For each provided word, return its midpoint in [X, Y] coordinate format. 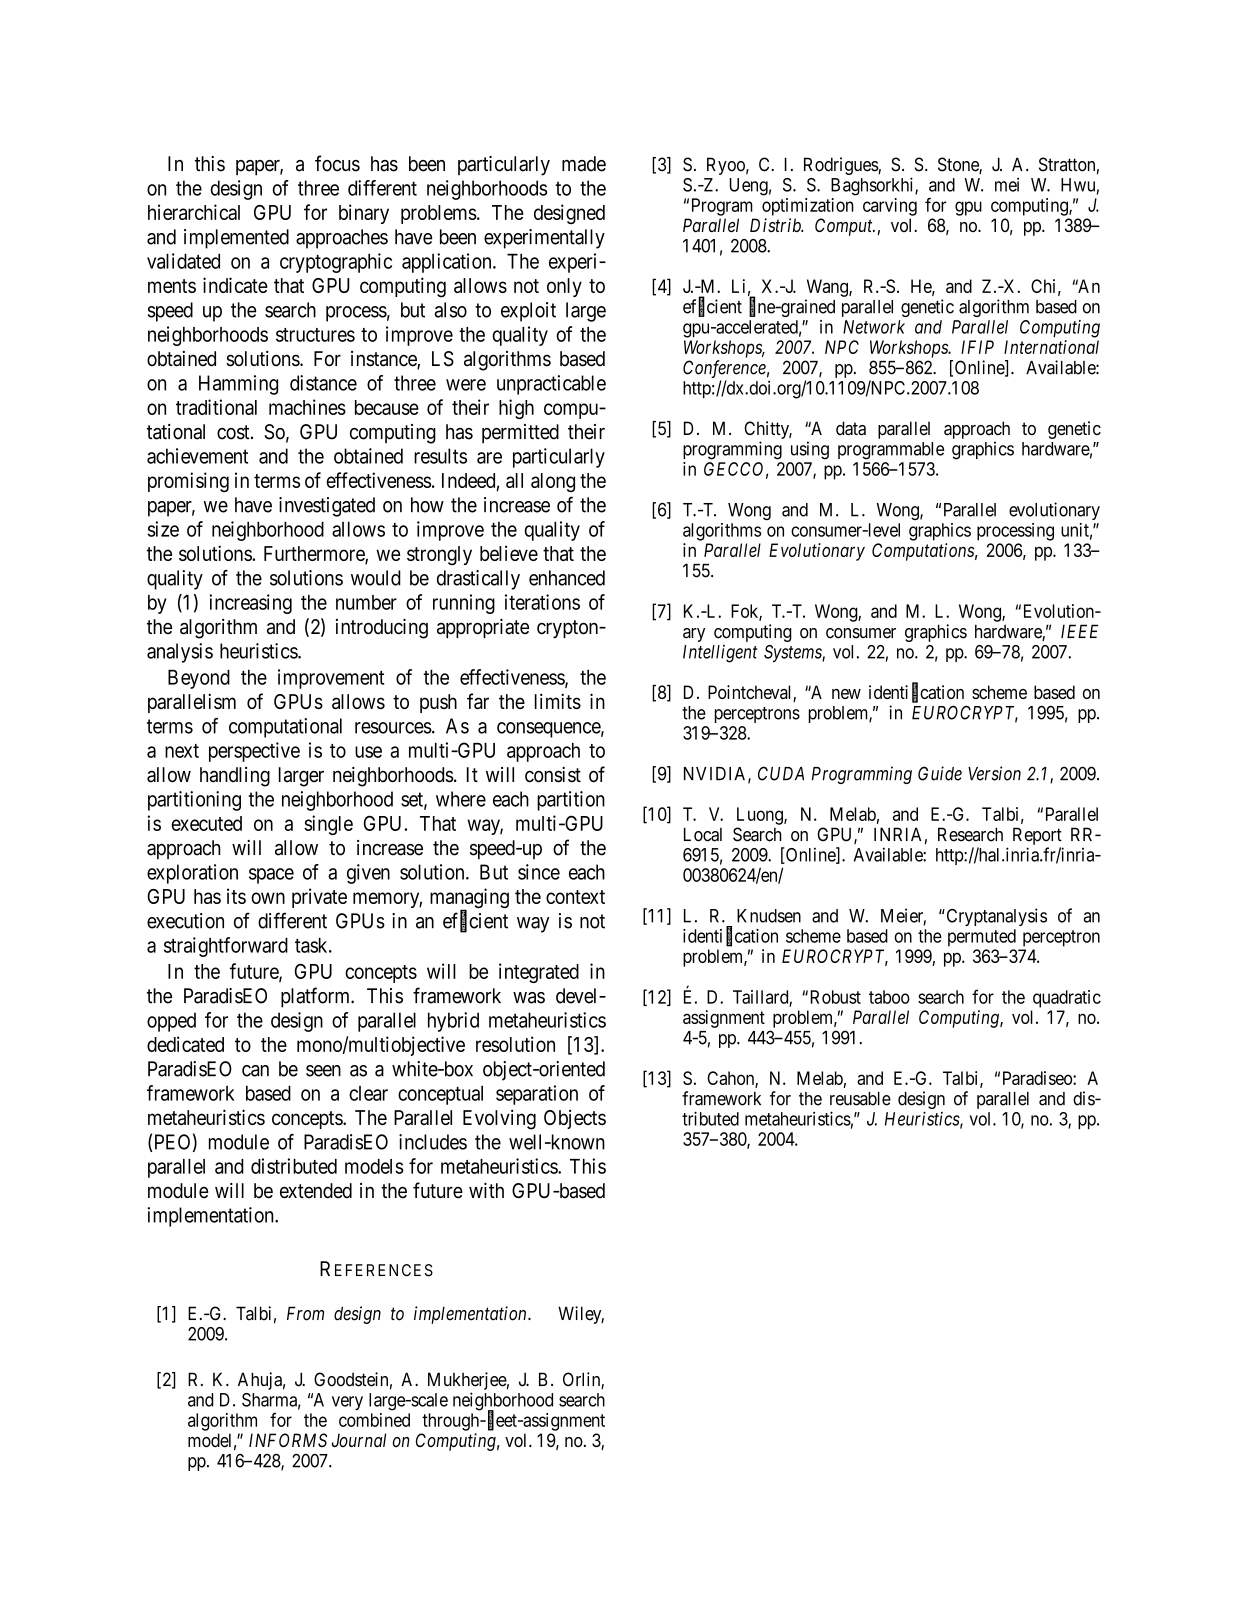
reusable [860, 1099]
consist [553, 775]
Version [994, 773]
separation [537, 1095]
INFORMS [288, 1440]
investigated [327, 507]
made [584, 164]
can [255, 1071]
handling [235, 777]
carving [890, 207]
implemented [236, 239]
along [553, 482]
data [851, 428]
